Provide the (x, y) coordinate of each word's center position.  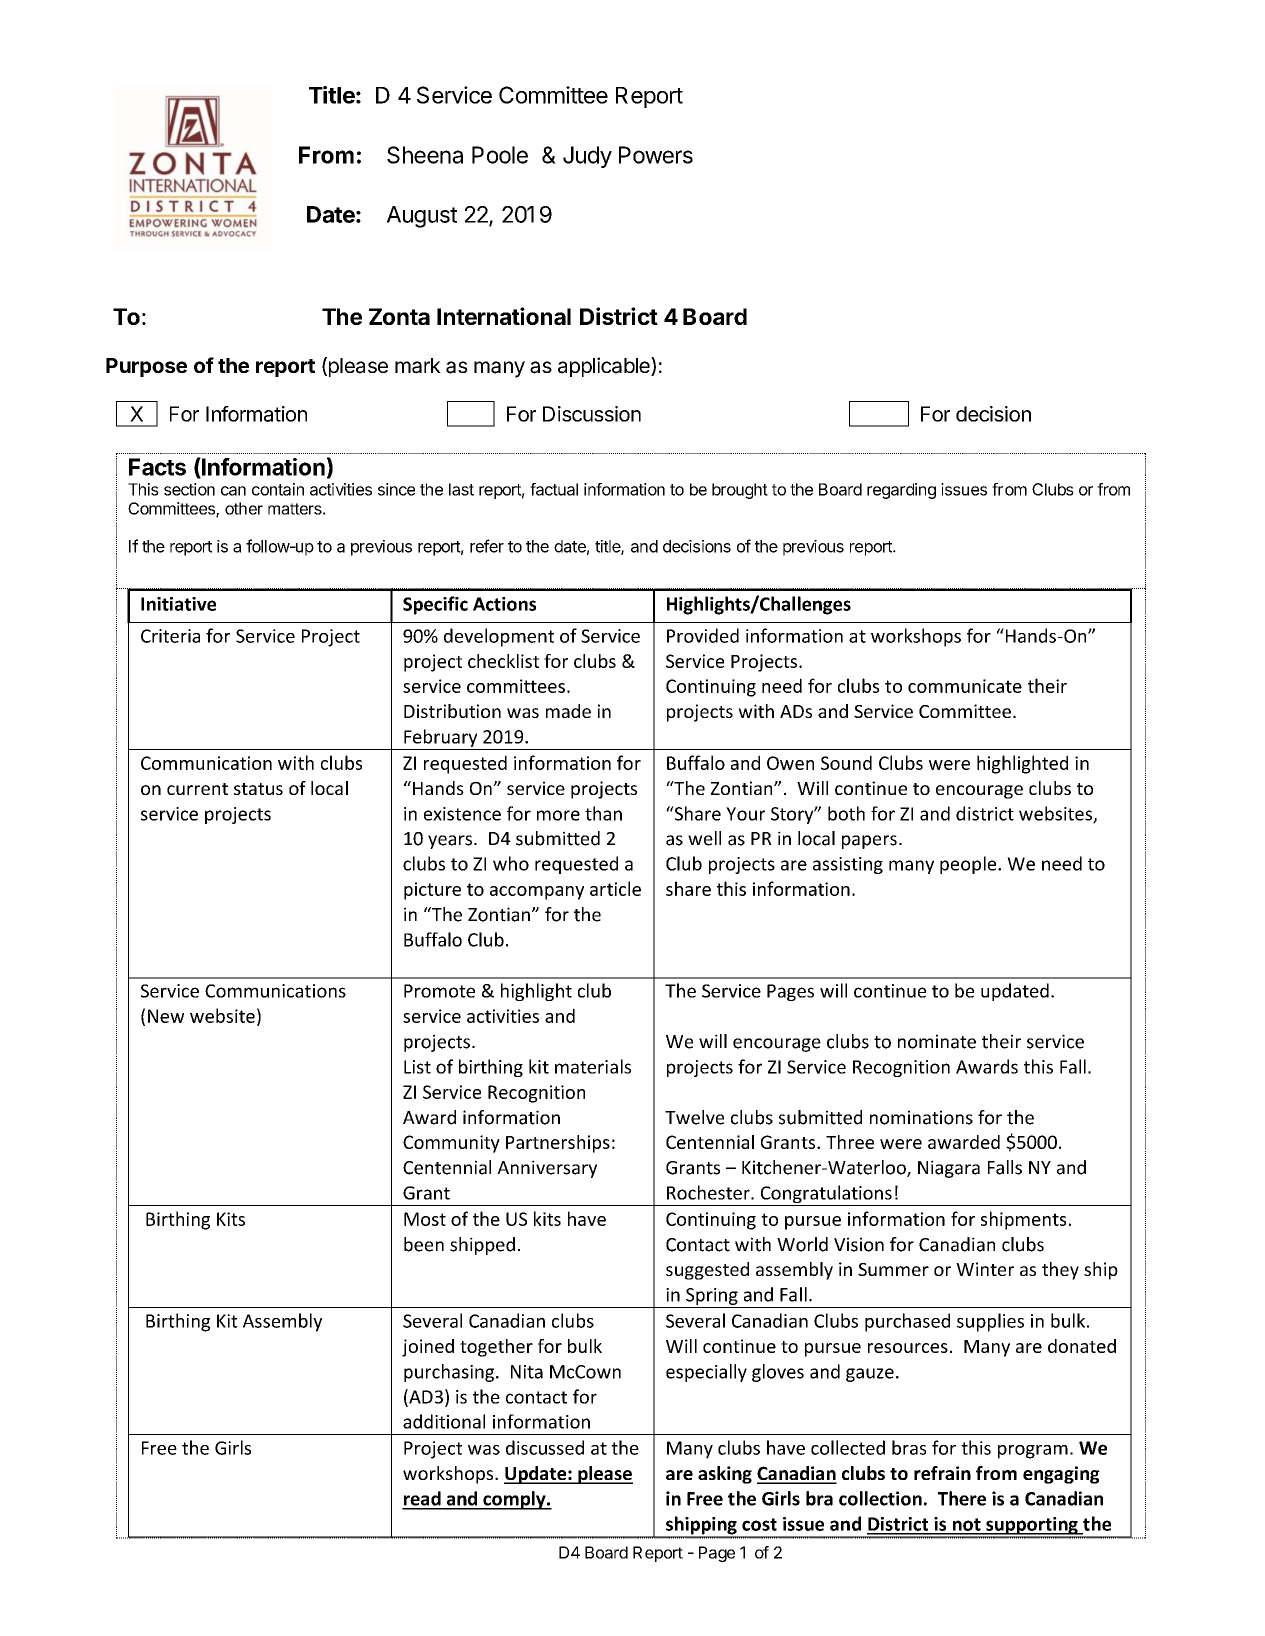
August (422, 217)
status (258, 789)
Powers (656, 155)
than (603, 813)
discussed (545, 1447)
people (969, 865)
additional (444, 1421)
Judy (587, 157)
